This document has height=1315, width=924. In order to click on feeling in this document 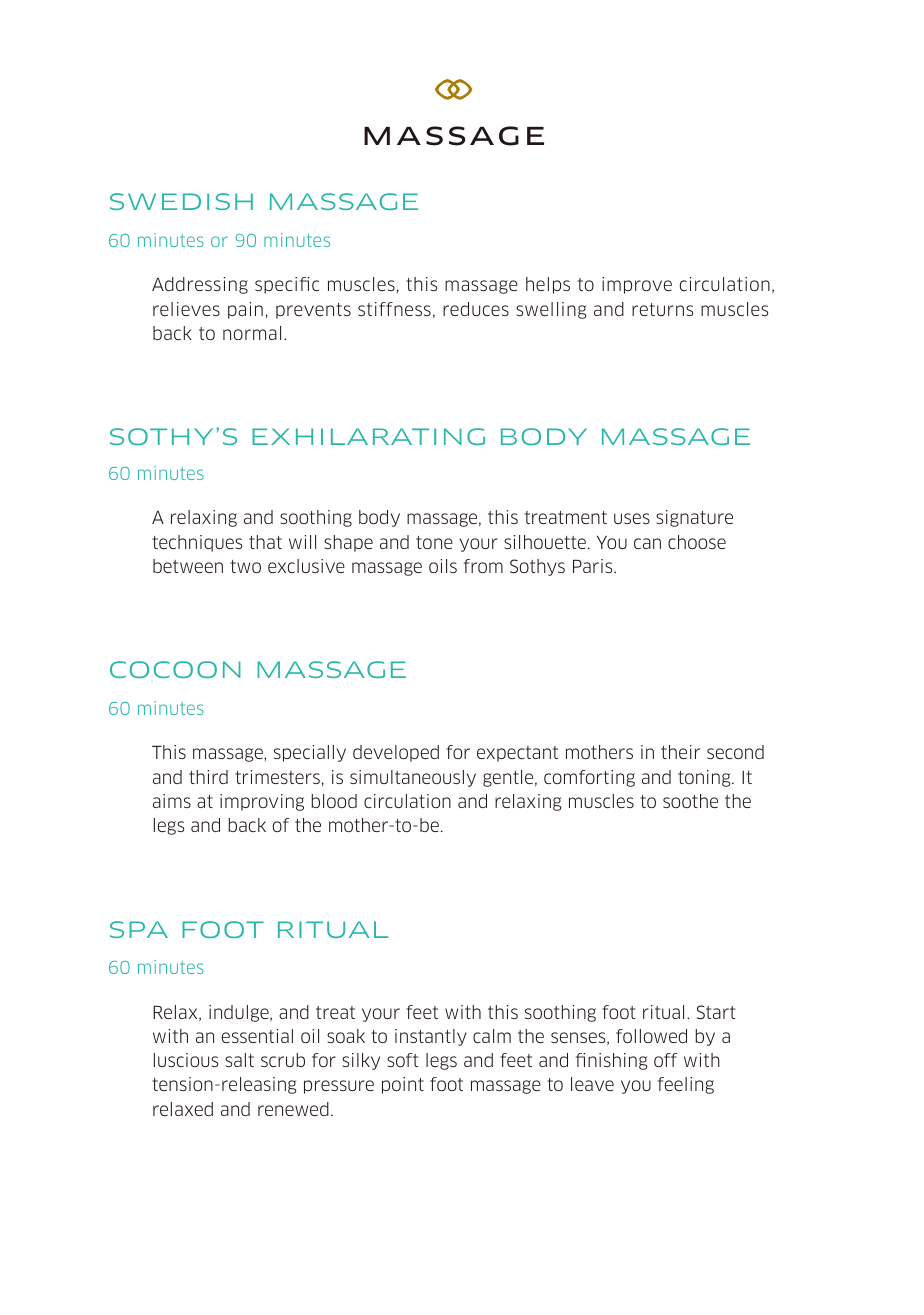, I will do `click(686, 1085)`.
